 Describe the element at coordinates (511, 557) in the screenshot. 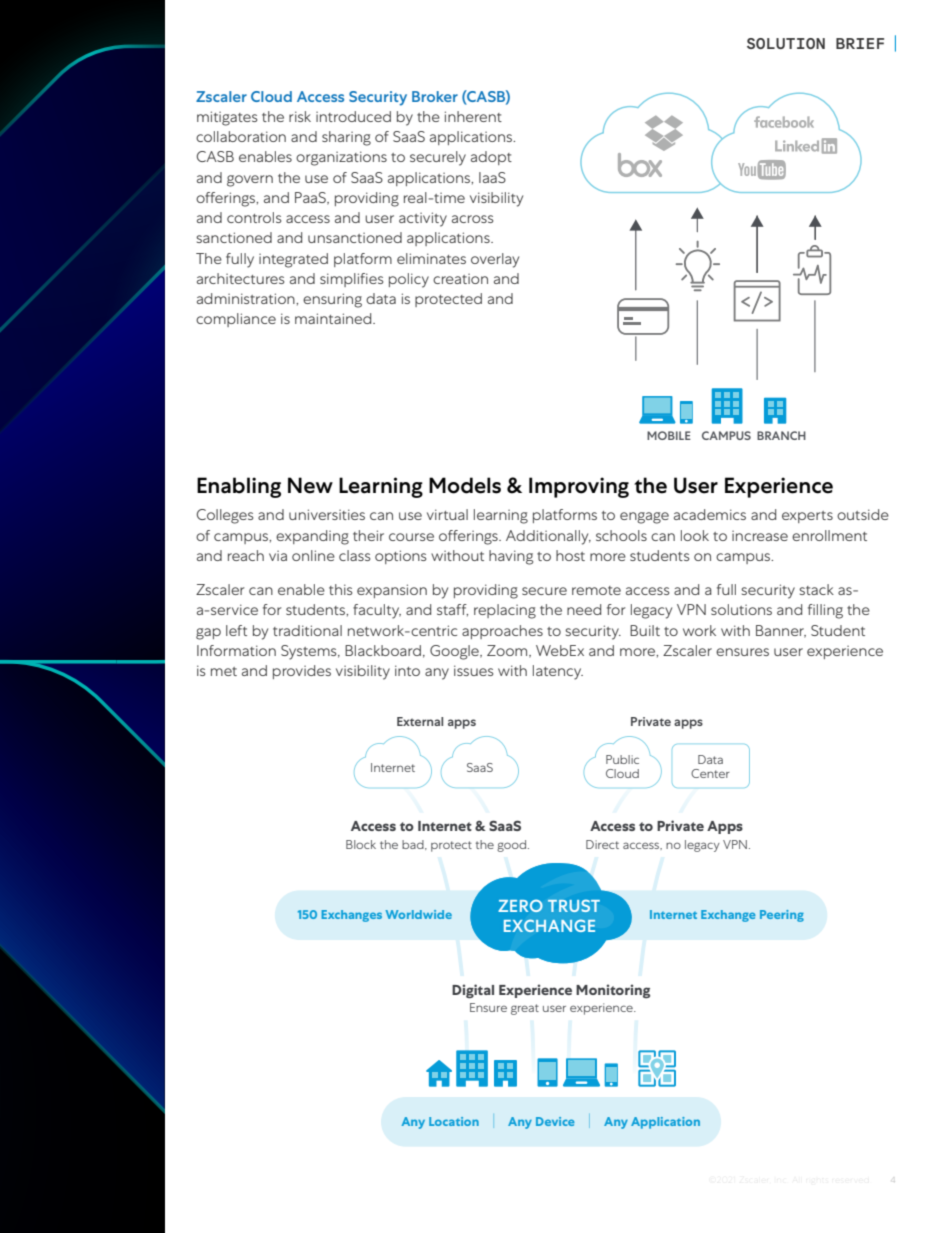

I see `having` at that location.
